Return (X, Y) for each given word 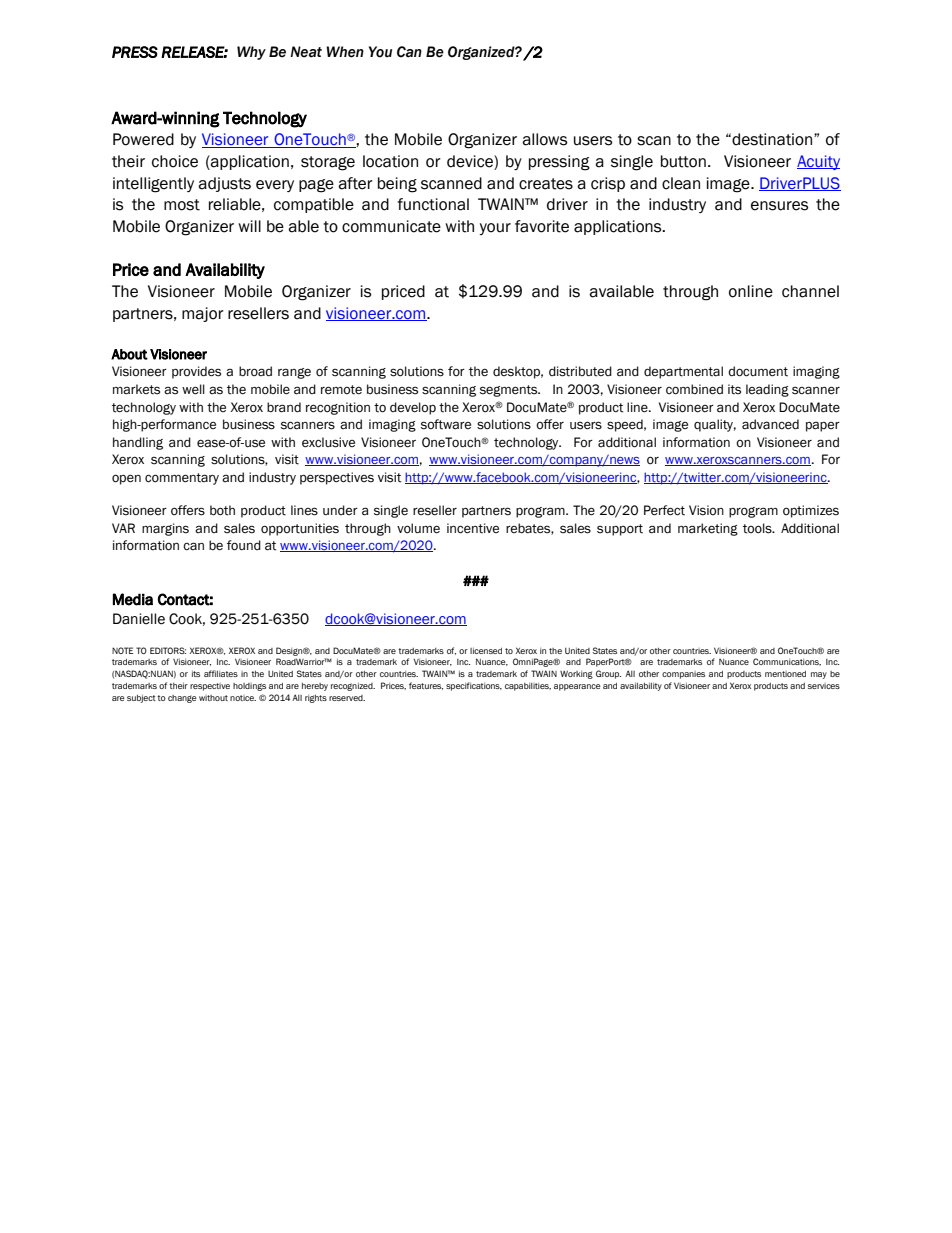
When (345, 52)
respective (210, 687)
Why (251, 53)
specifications (474, 686)
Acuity (818, 162)
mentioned (785, 674)
